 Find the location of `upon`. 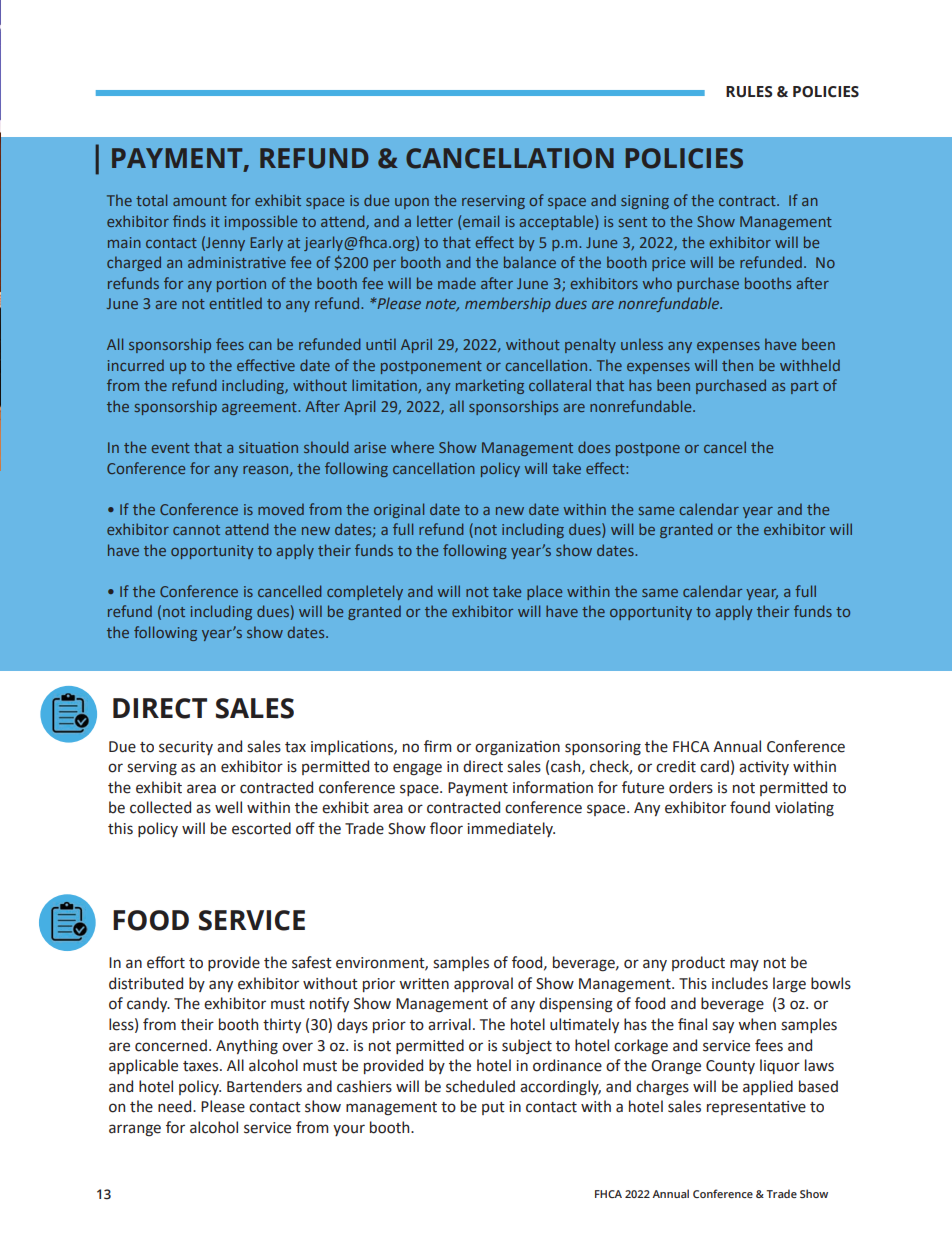

upon is located at coordinates (412, 203).
